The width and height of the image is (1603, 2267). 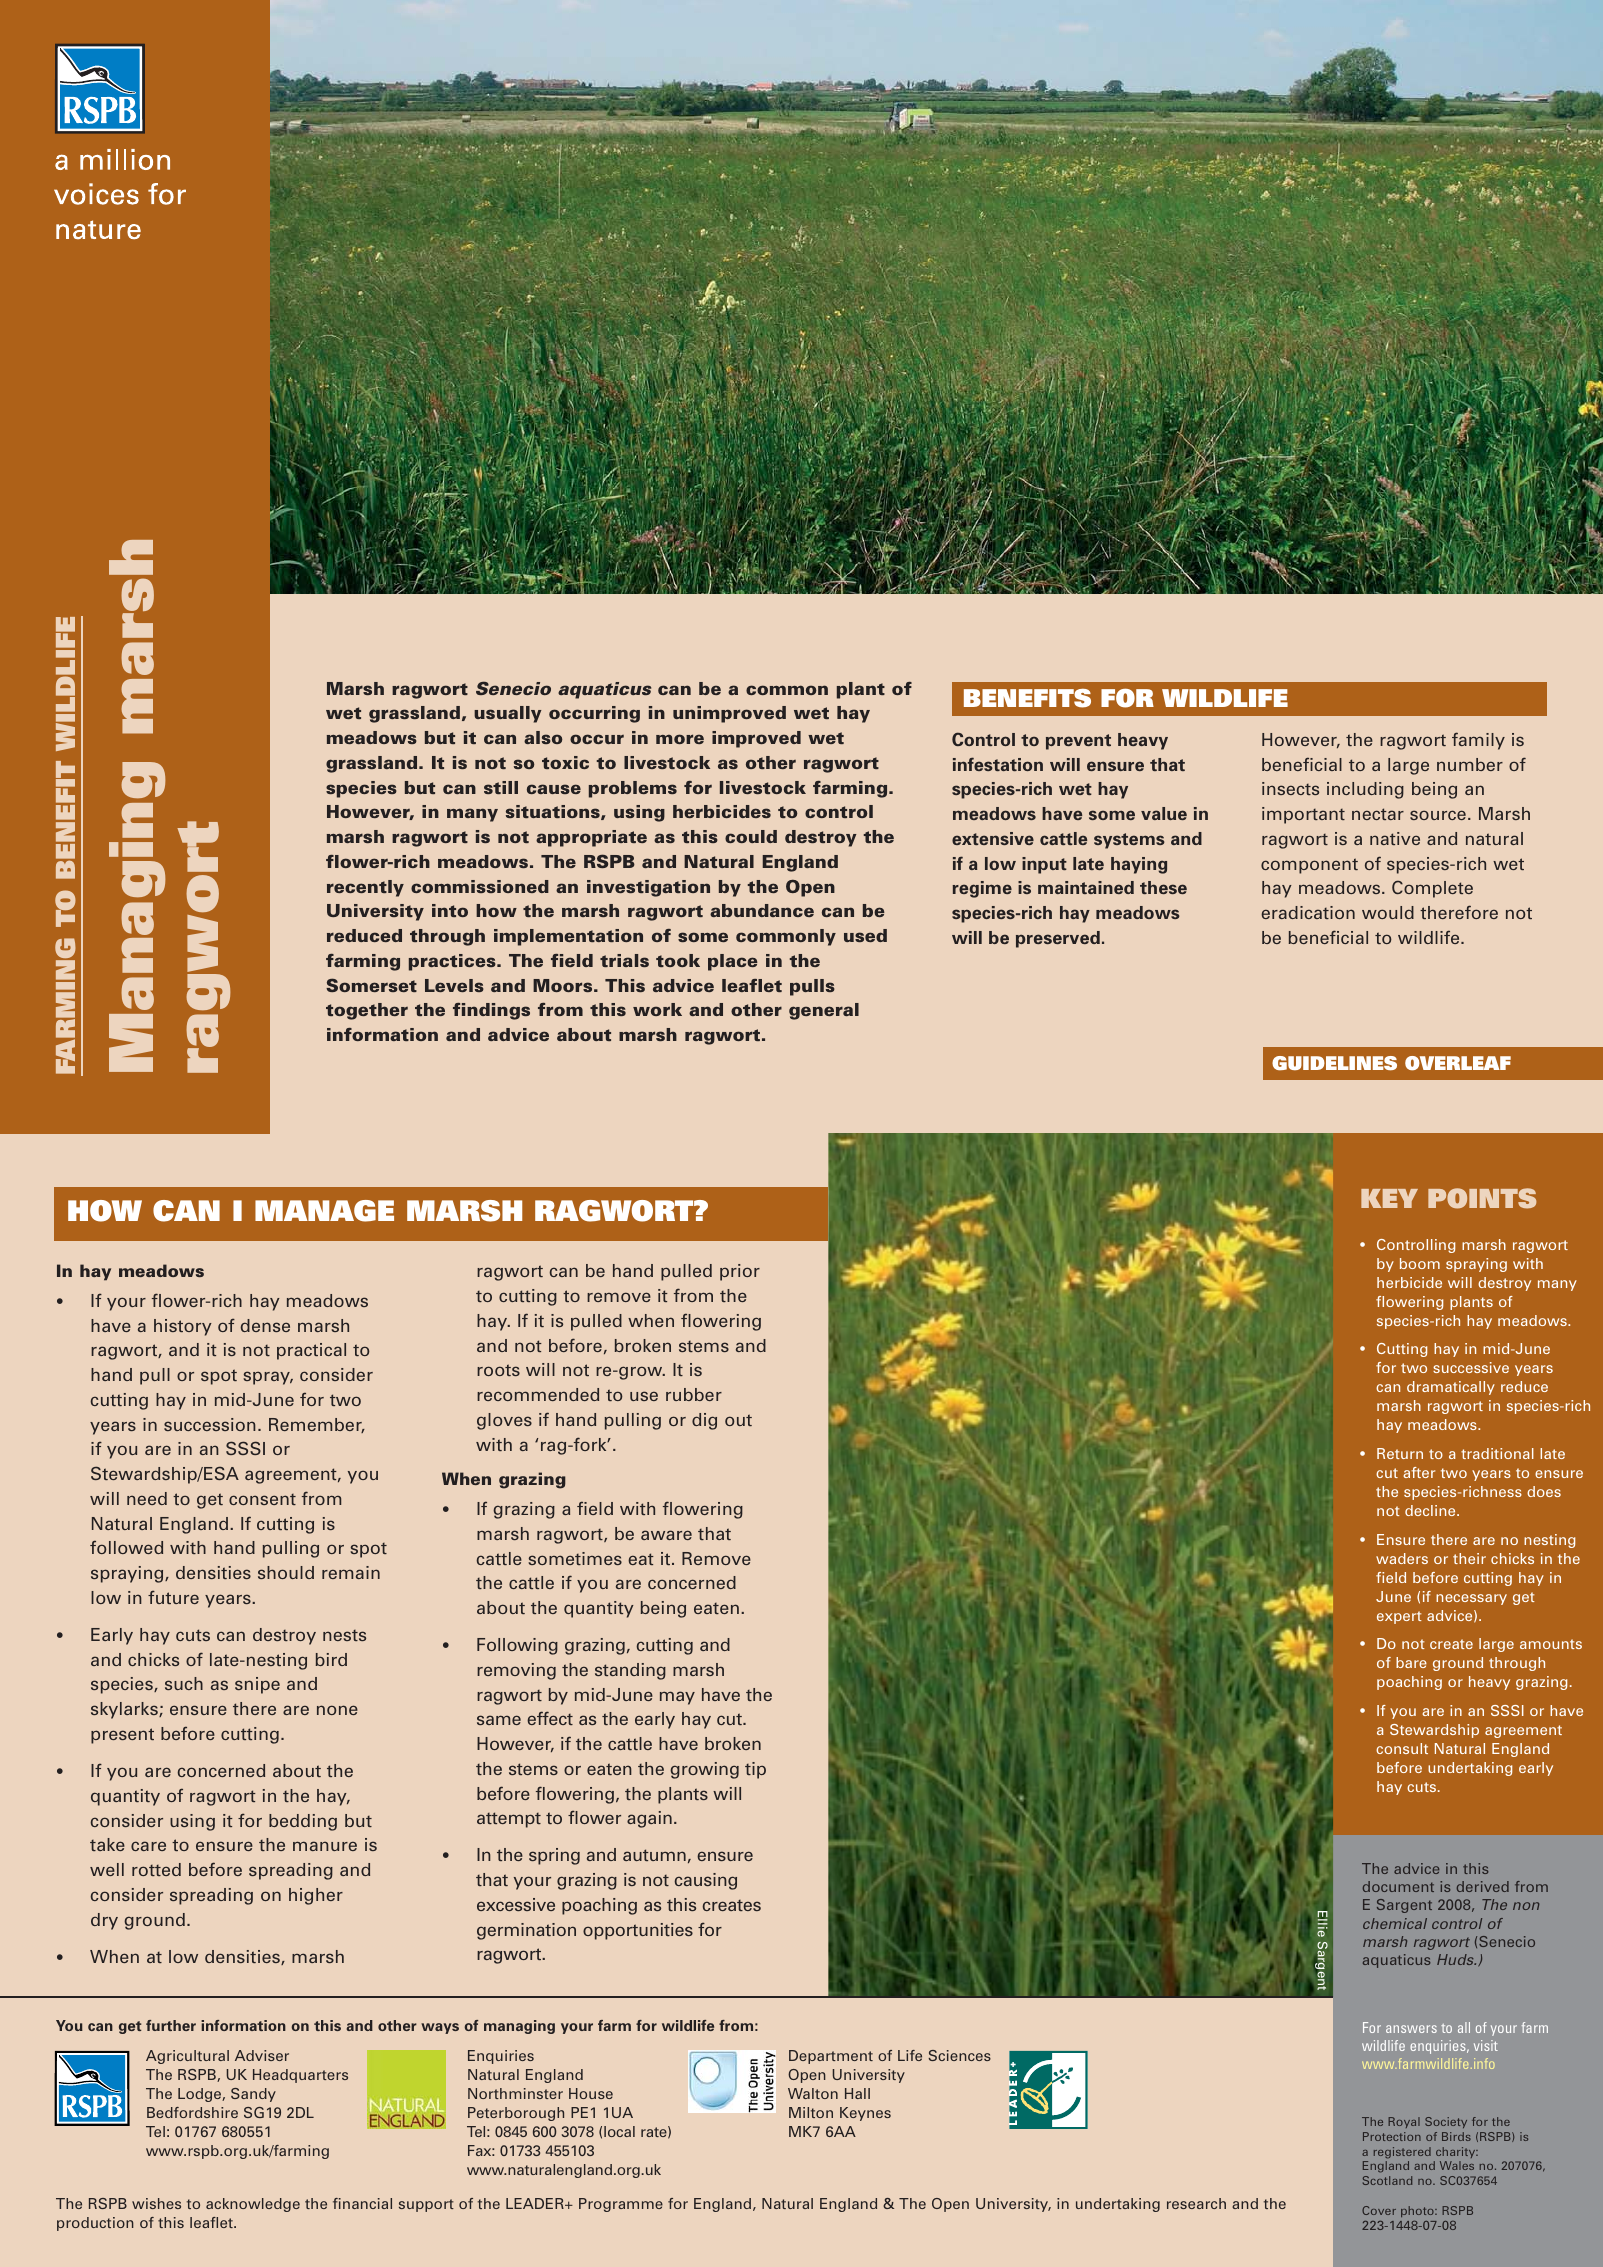 What do you see at coordinates (1334, 1063) in the image?
I see `GUIDELINES` at bounding box center [1334, 1063].
